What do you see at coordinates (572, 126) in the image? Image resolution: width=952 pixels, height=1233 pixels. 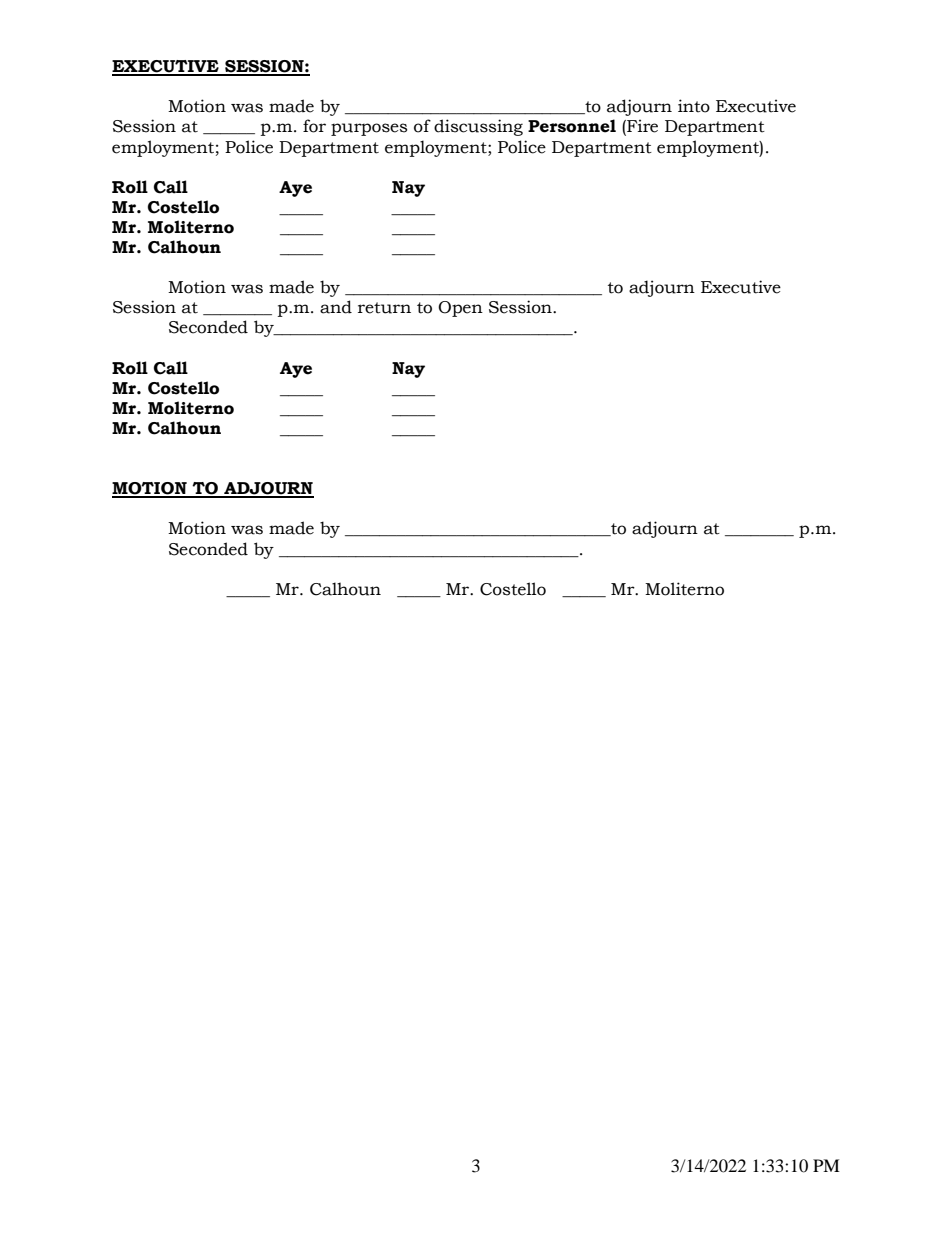 I see `Personnel` at bounding box center [572, 126].
